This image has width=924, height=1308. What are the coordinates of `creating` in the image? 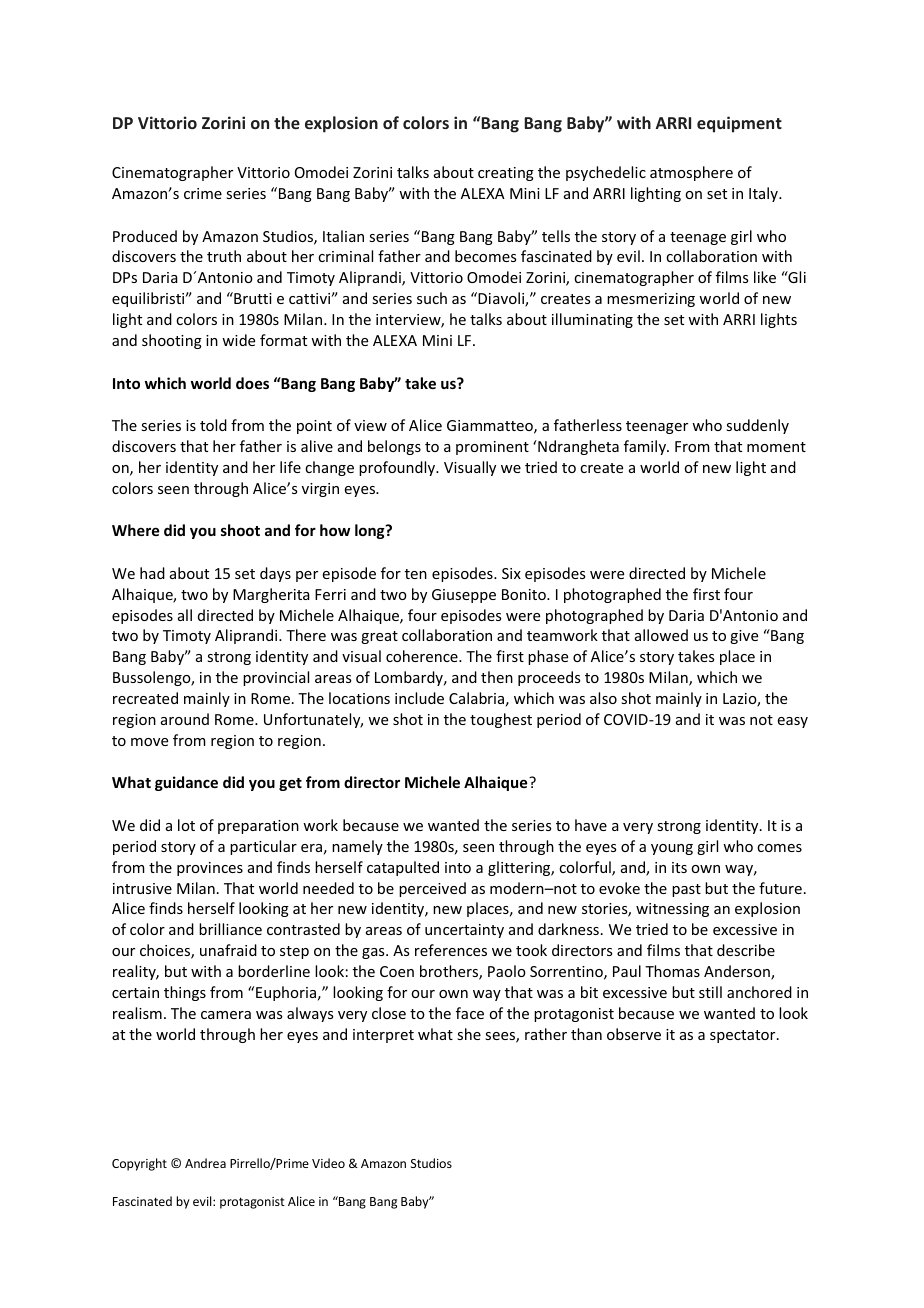 It's located at (506, 174).
